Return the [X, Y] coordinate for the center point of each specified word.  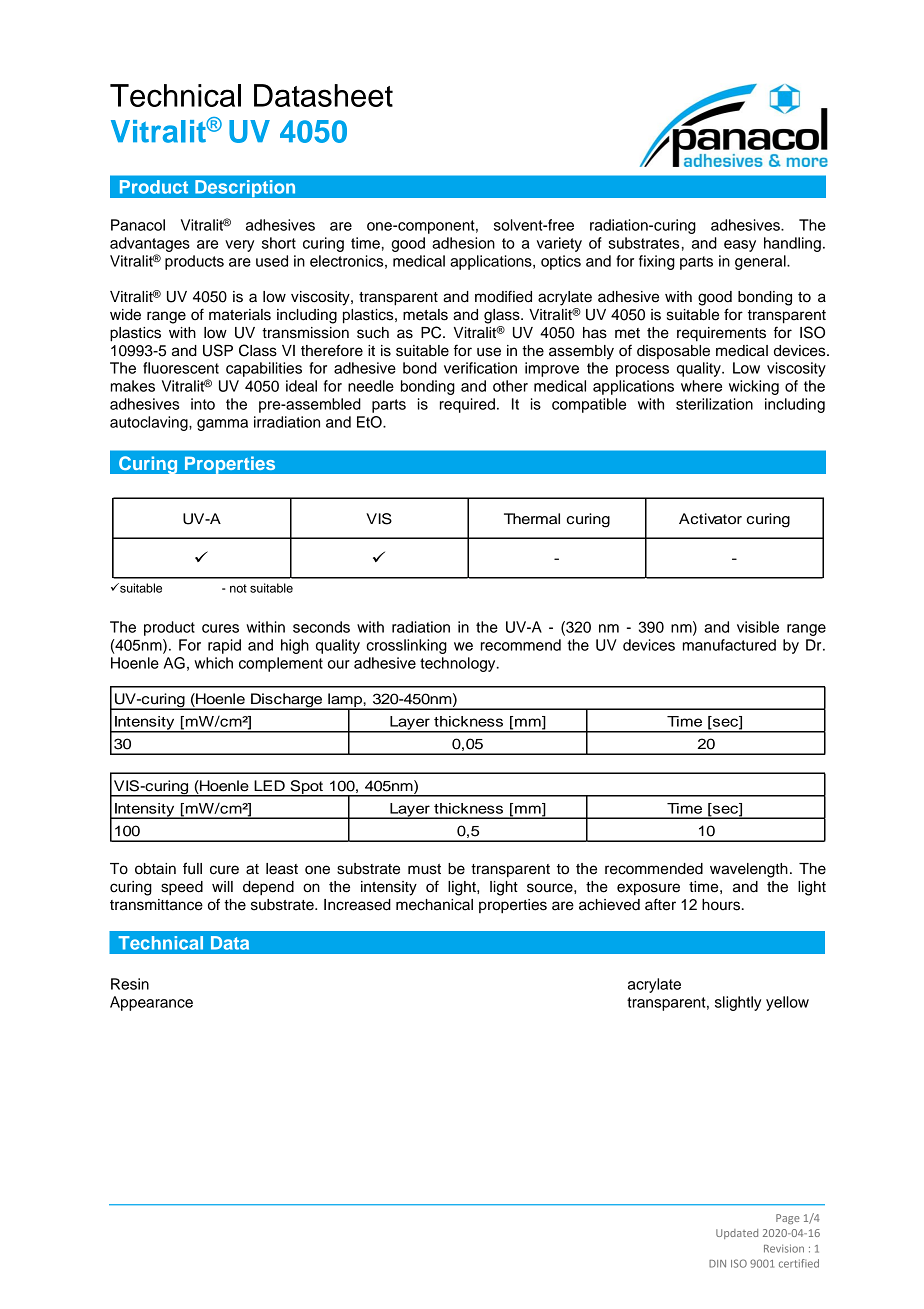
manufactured [729, 645]
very [239, 246]
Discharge [287, 701]
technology [459, 664]
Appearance [151, 1003]
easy [740, 246]
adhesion [463, 243]
